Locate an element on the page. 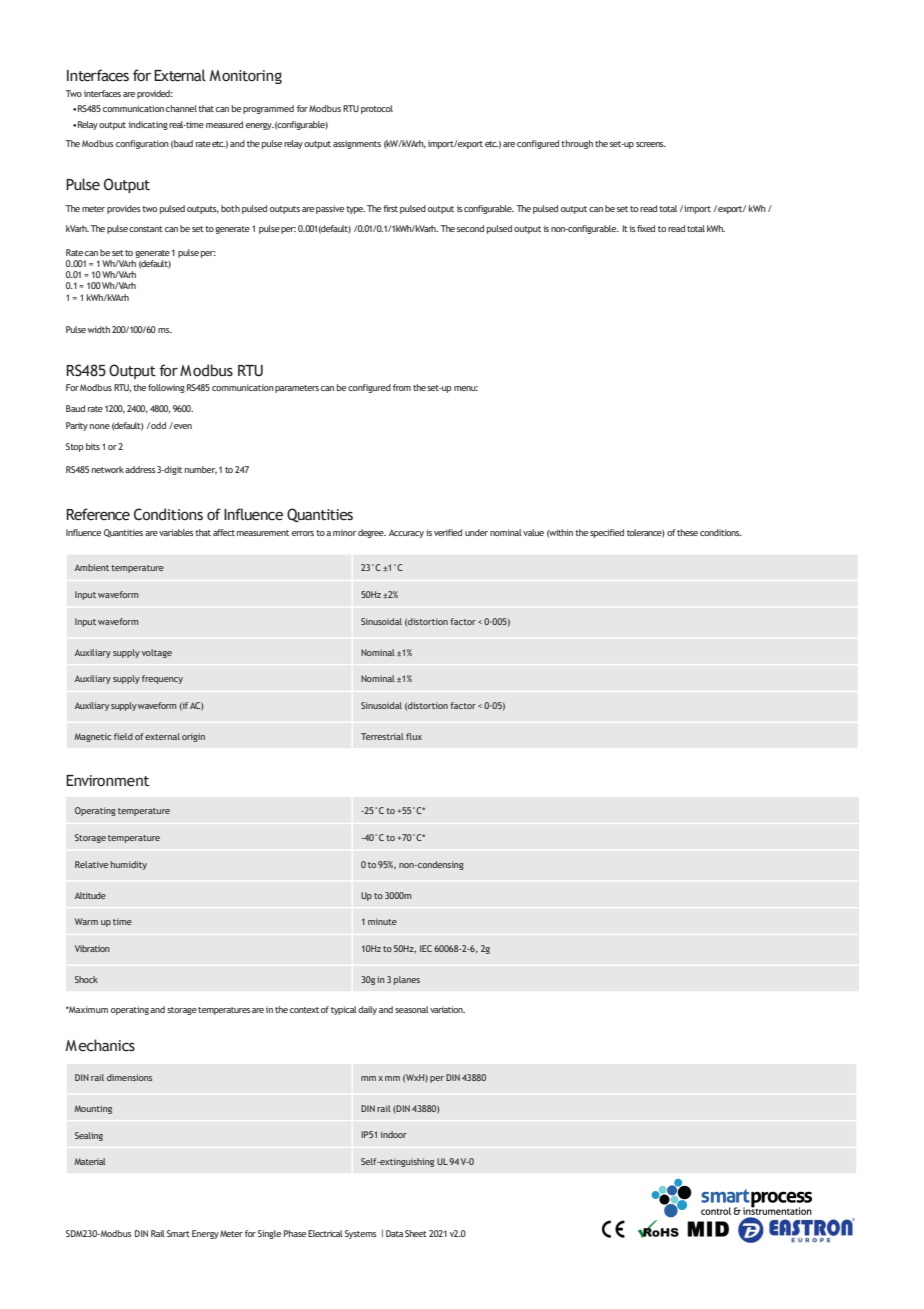  Sheet is located at coordinates (416, 1233).
